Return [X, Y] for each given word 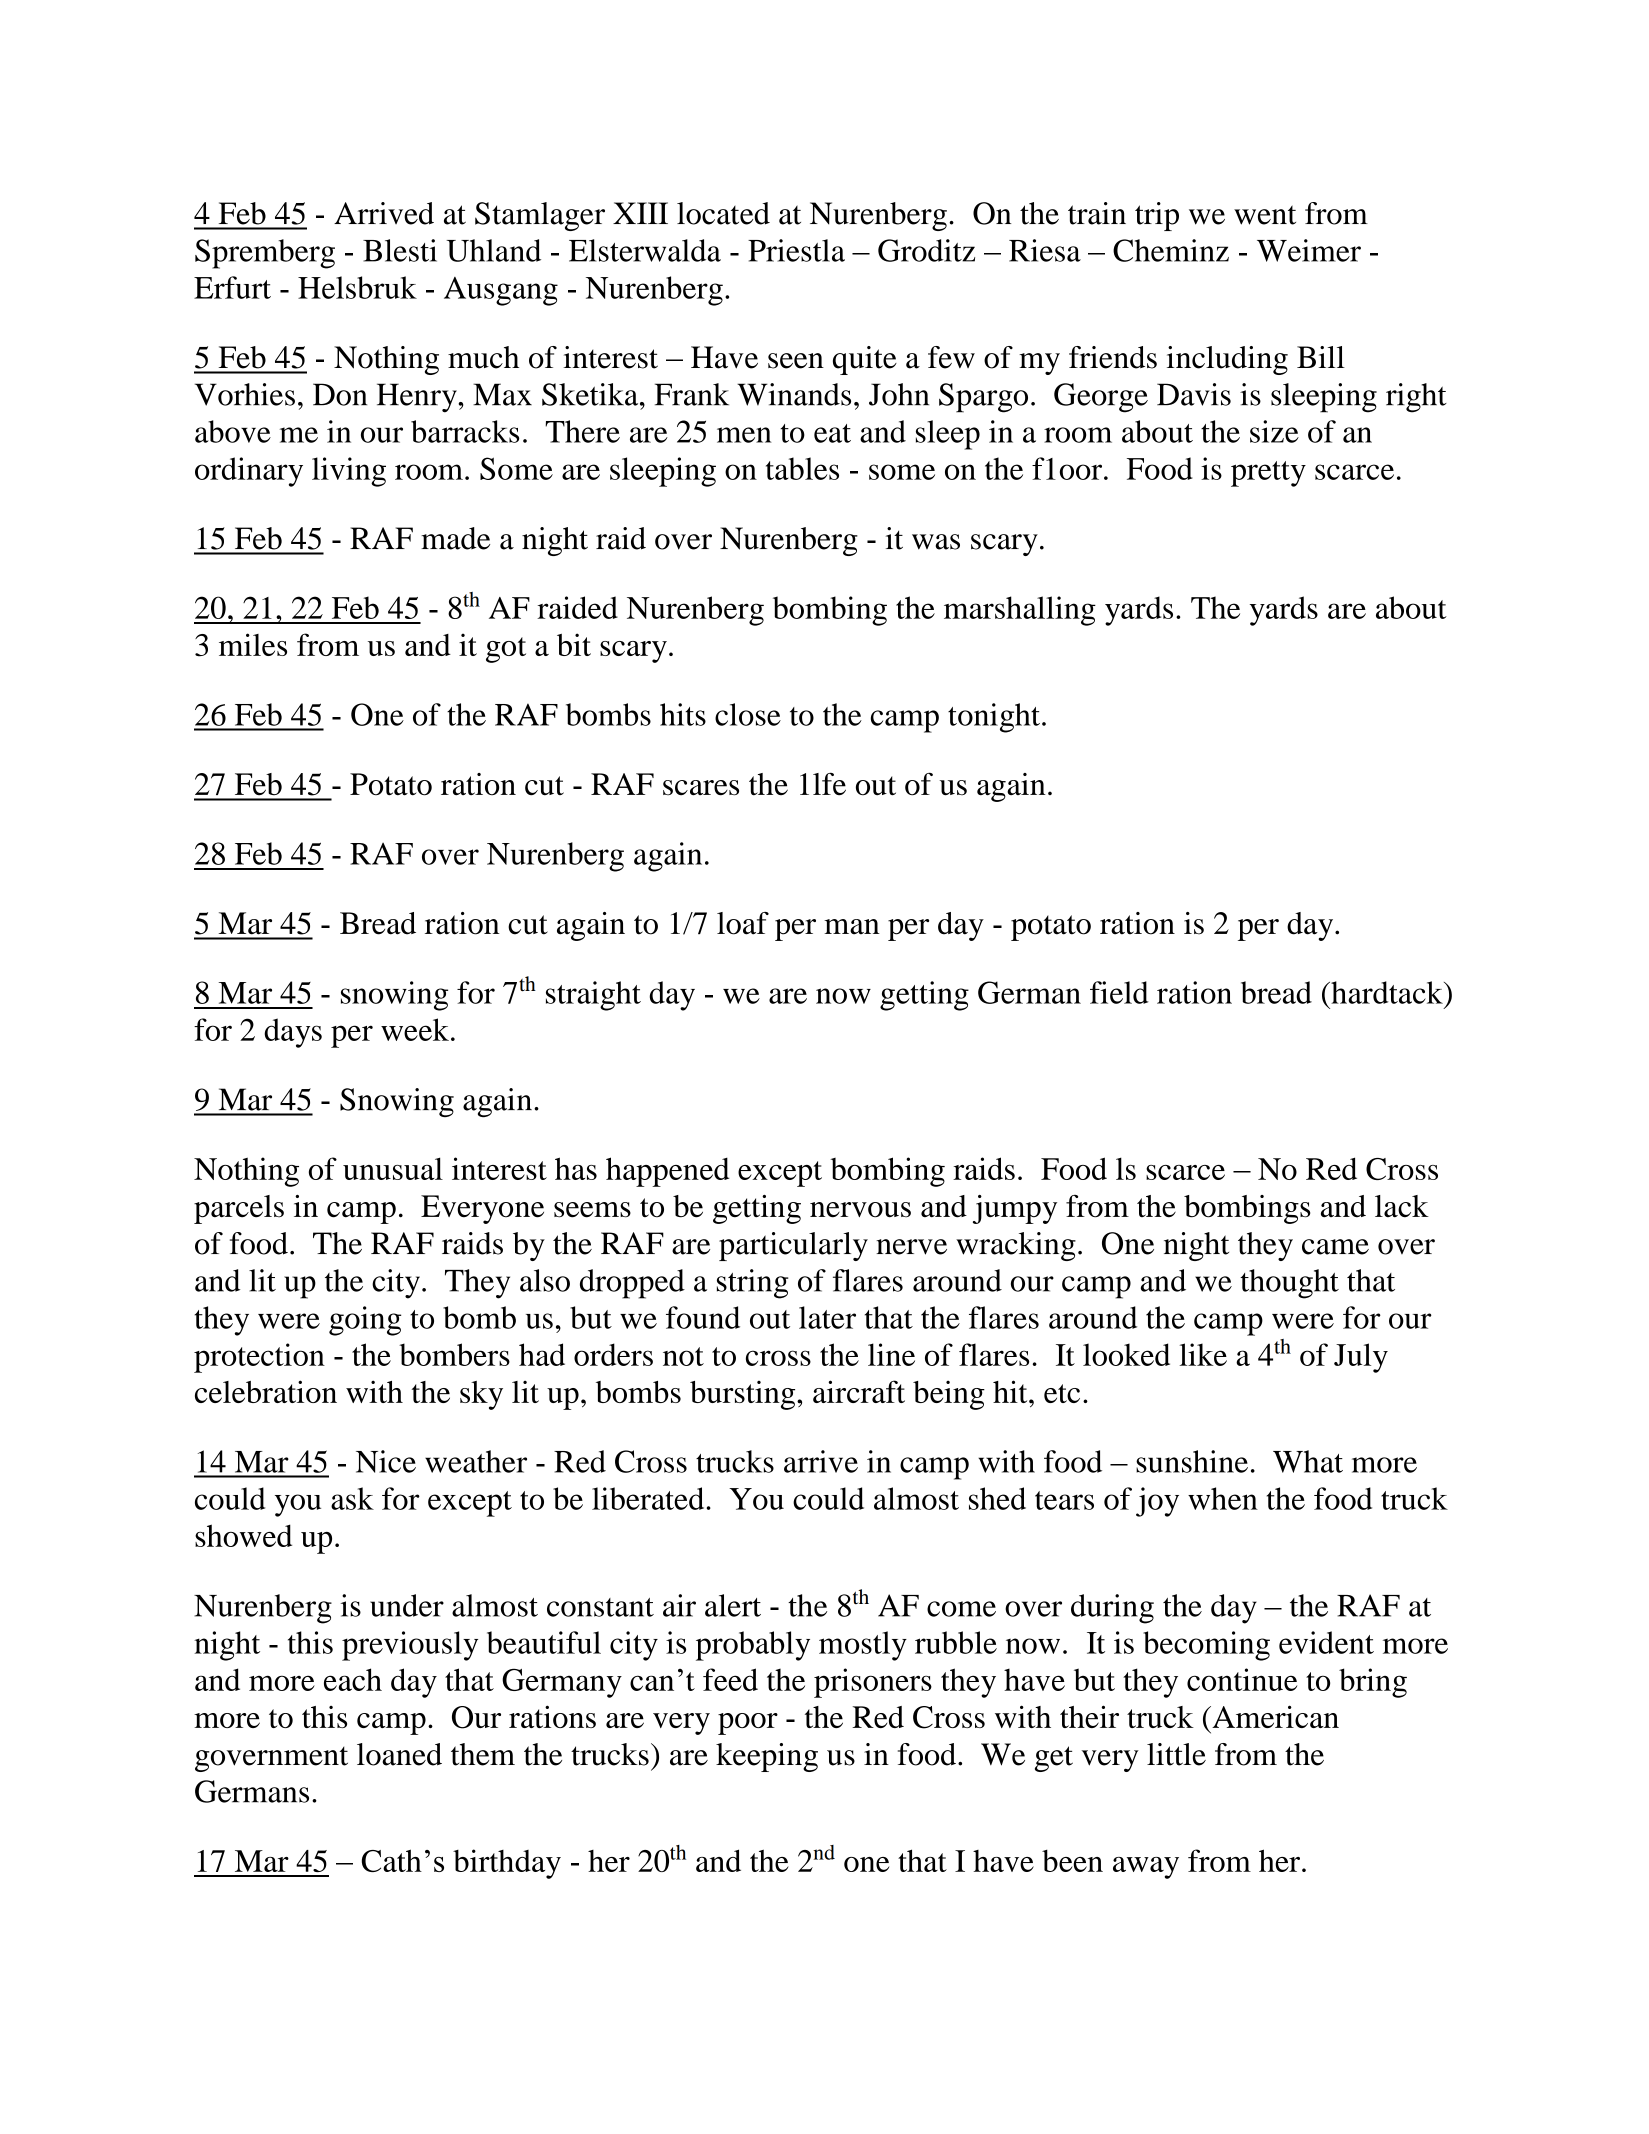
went [1265, 215]
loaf [743, 923]
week [415, 1029]
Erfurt [232, 287]
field [1119, 992]
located [723, 213]
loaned [399, 1754]
